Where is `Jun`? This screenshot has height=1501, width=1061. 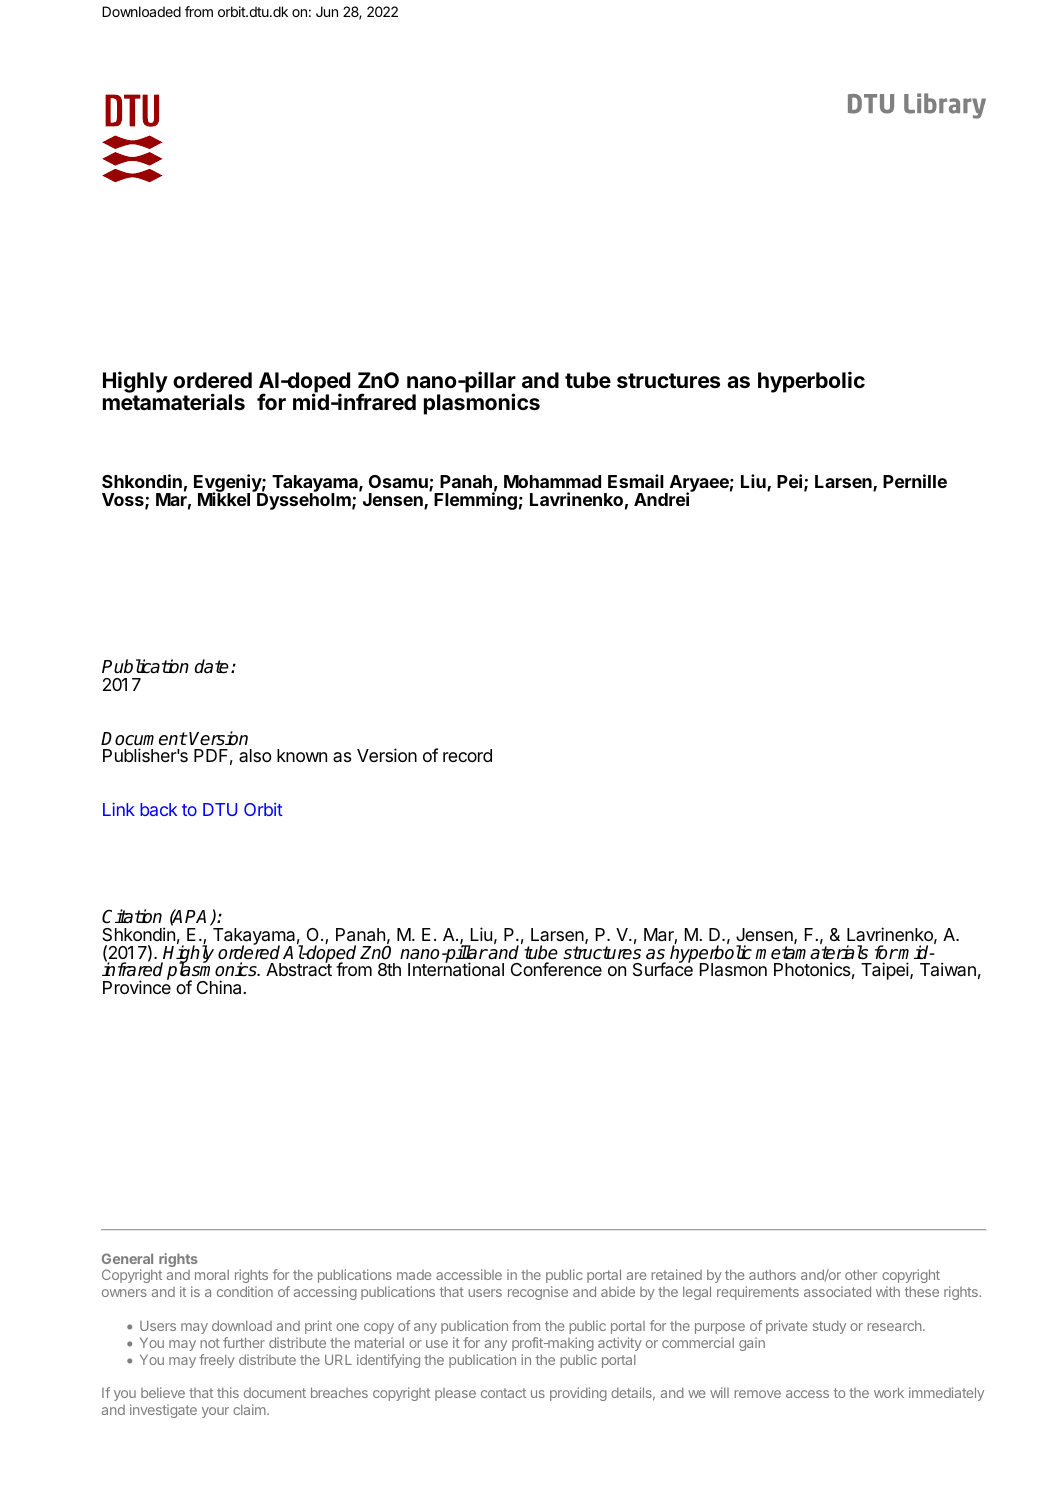
Jun is located at coordinates (327, 11).
